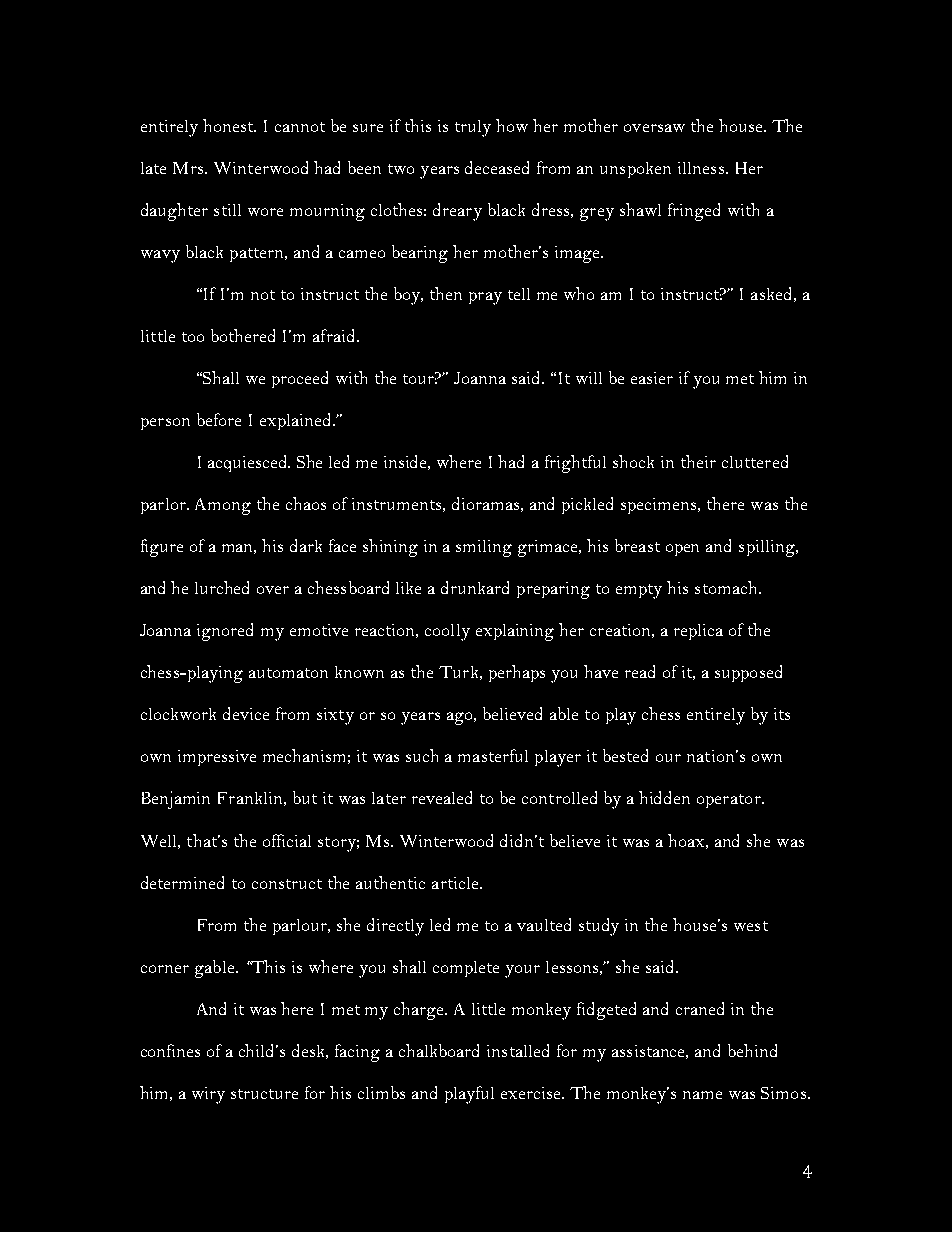 Image resolution: width=952 pixels, height=1233 pixels. What do you see at coordinates (193, 337) in the screenshot?
I see `too` at bounding box center [193, 337].
